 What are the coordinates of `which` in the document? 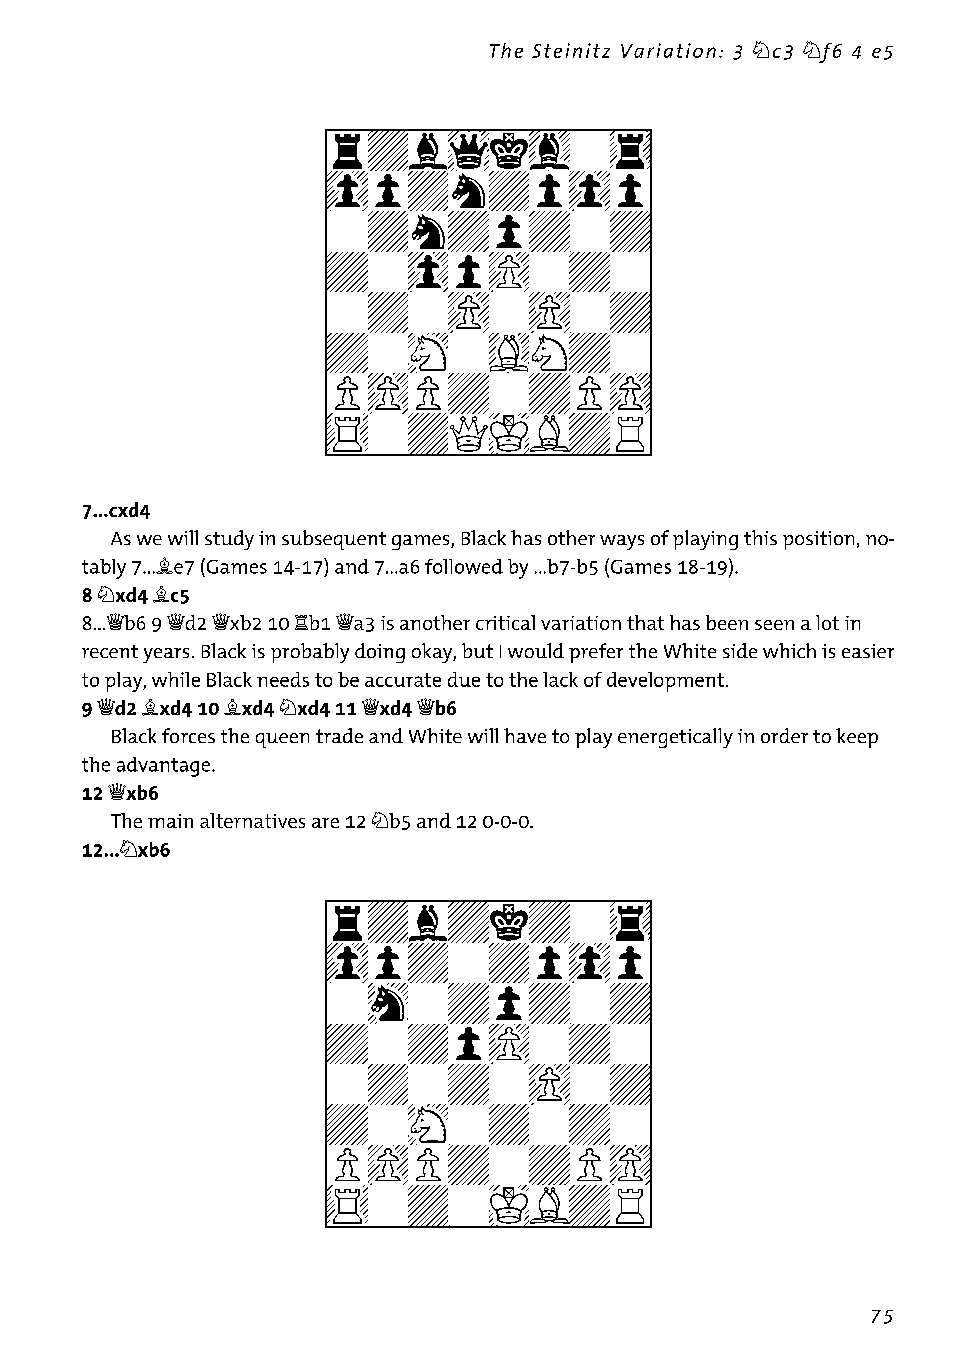 It's located at (789, 650).
